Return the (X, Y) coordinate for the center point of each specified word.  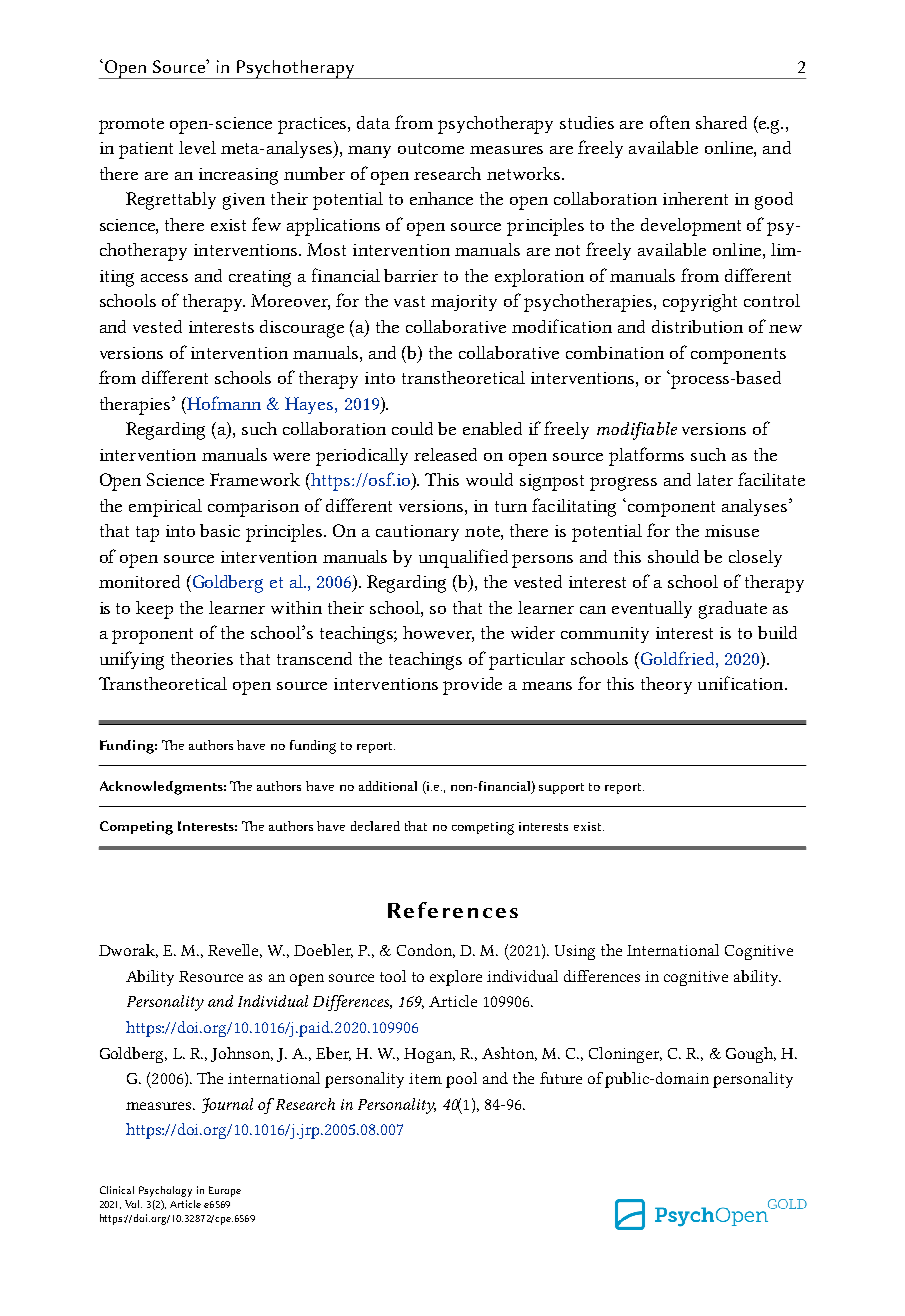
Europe (225, 1191)
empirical (165, 508)
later (715, 479)
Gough (750, 1055)
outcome (431, 148)
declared (375, 826)
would (489, 479)
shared (721, 122)
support (561, 788)
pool (461, 1080)
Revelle (235, 951)
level (197, 147)
